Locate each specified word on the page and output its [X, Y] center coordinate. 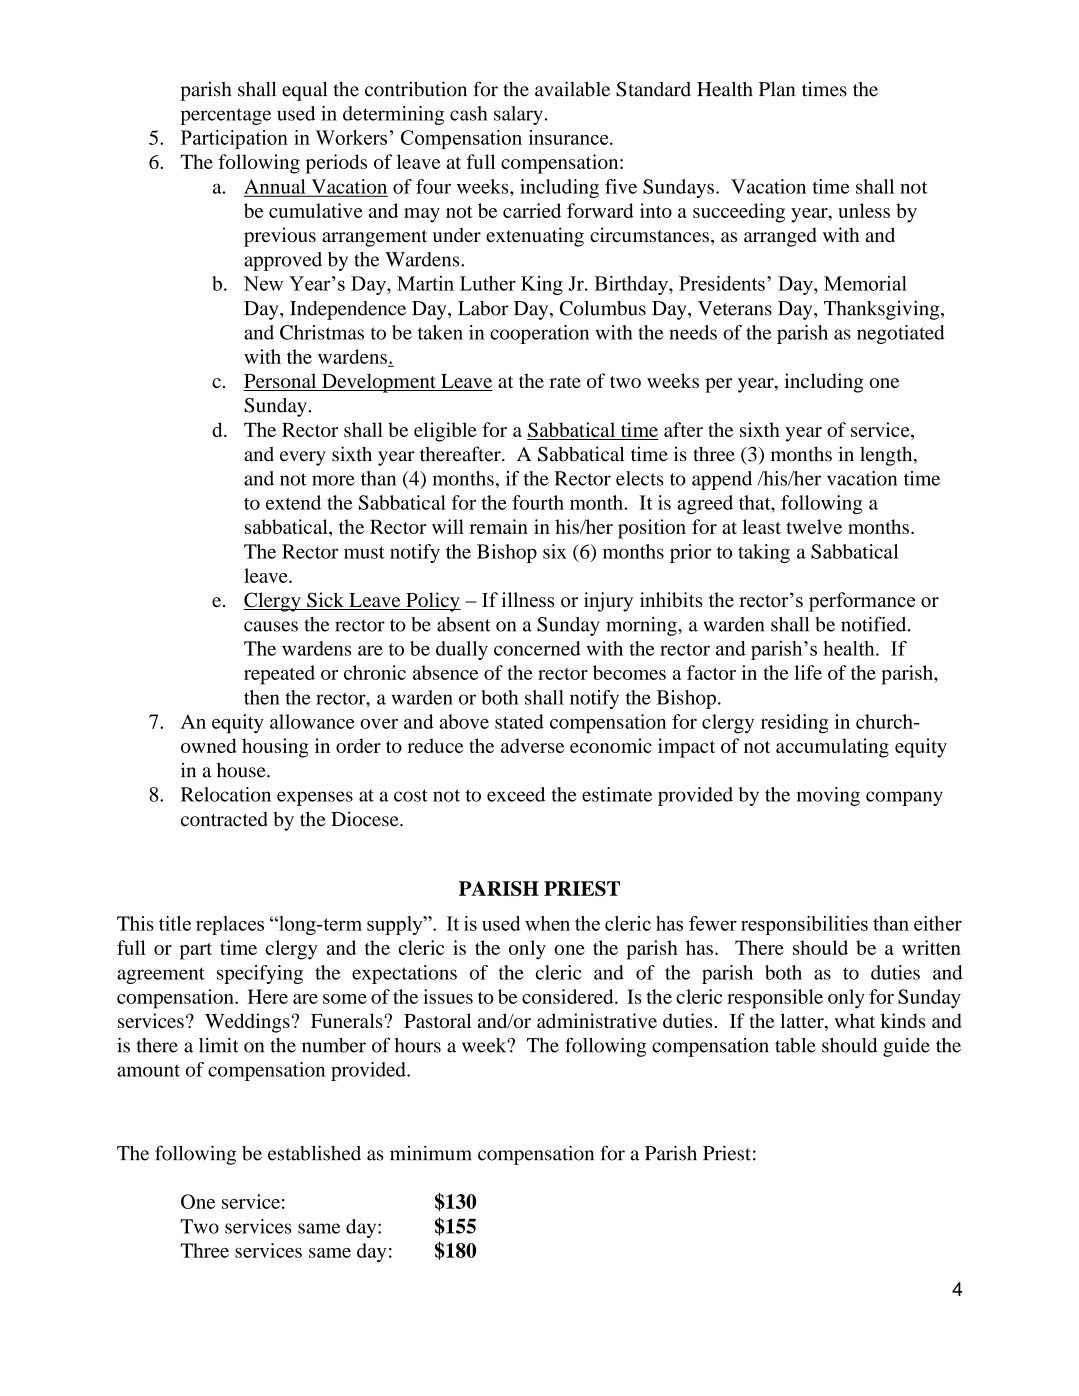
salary [518, 115]
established [314, 1153]
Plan [777, 89]
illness [528, 600]
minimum [431, 1153]
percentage [225, 116]
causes [271, 626]
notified [875, 624]
